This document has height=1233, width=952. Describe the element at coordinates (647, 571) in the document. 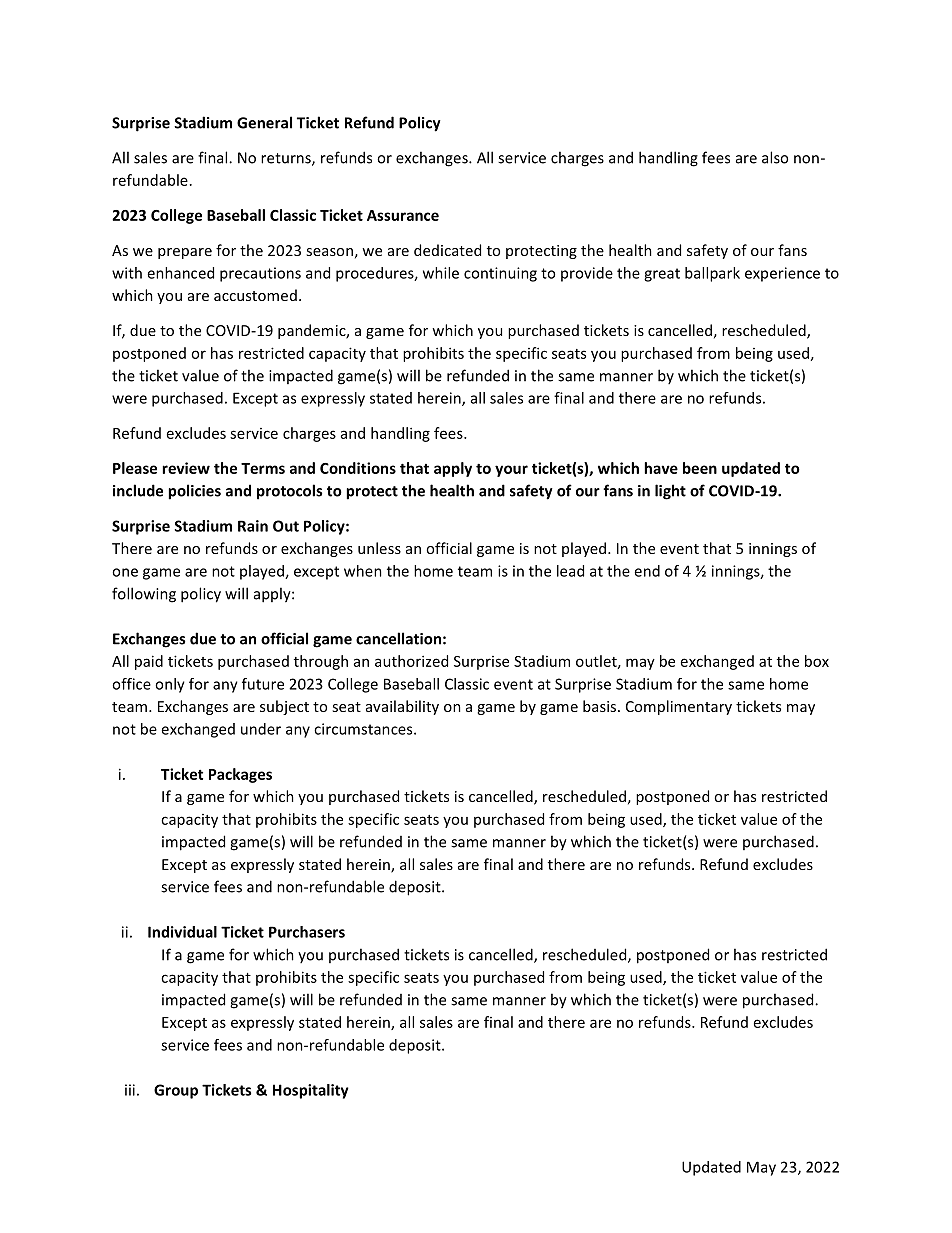

I see `end` at that location.
